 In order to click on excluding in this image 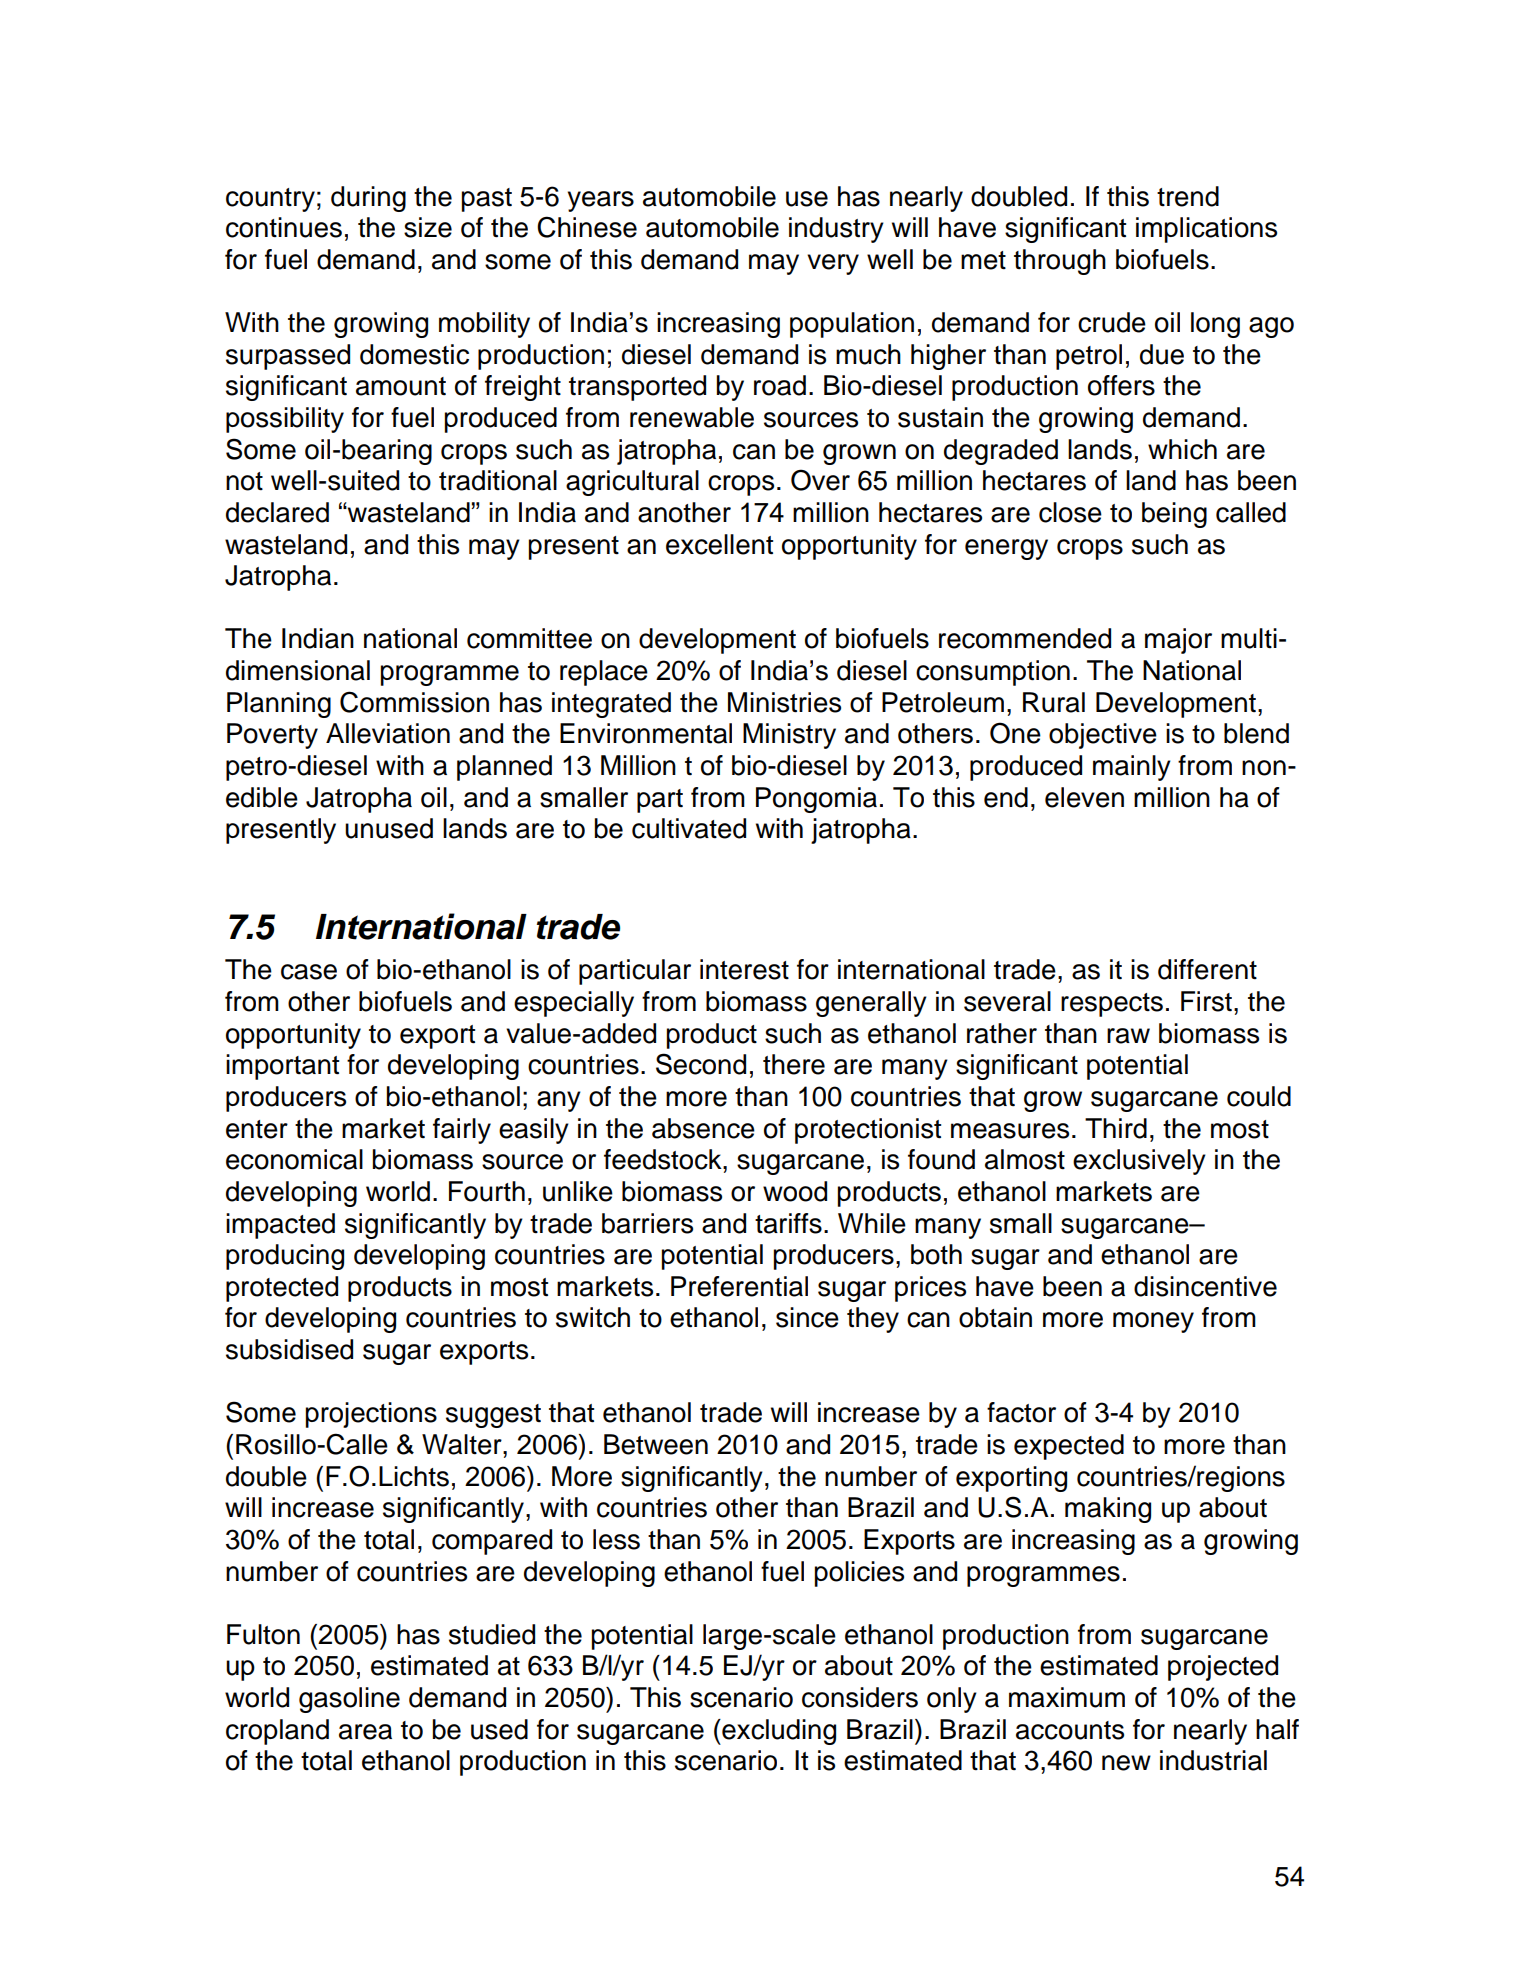, I will do `click(778, 1732)`.
